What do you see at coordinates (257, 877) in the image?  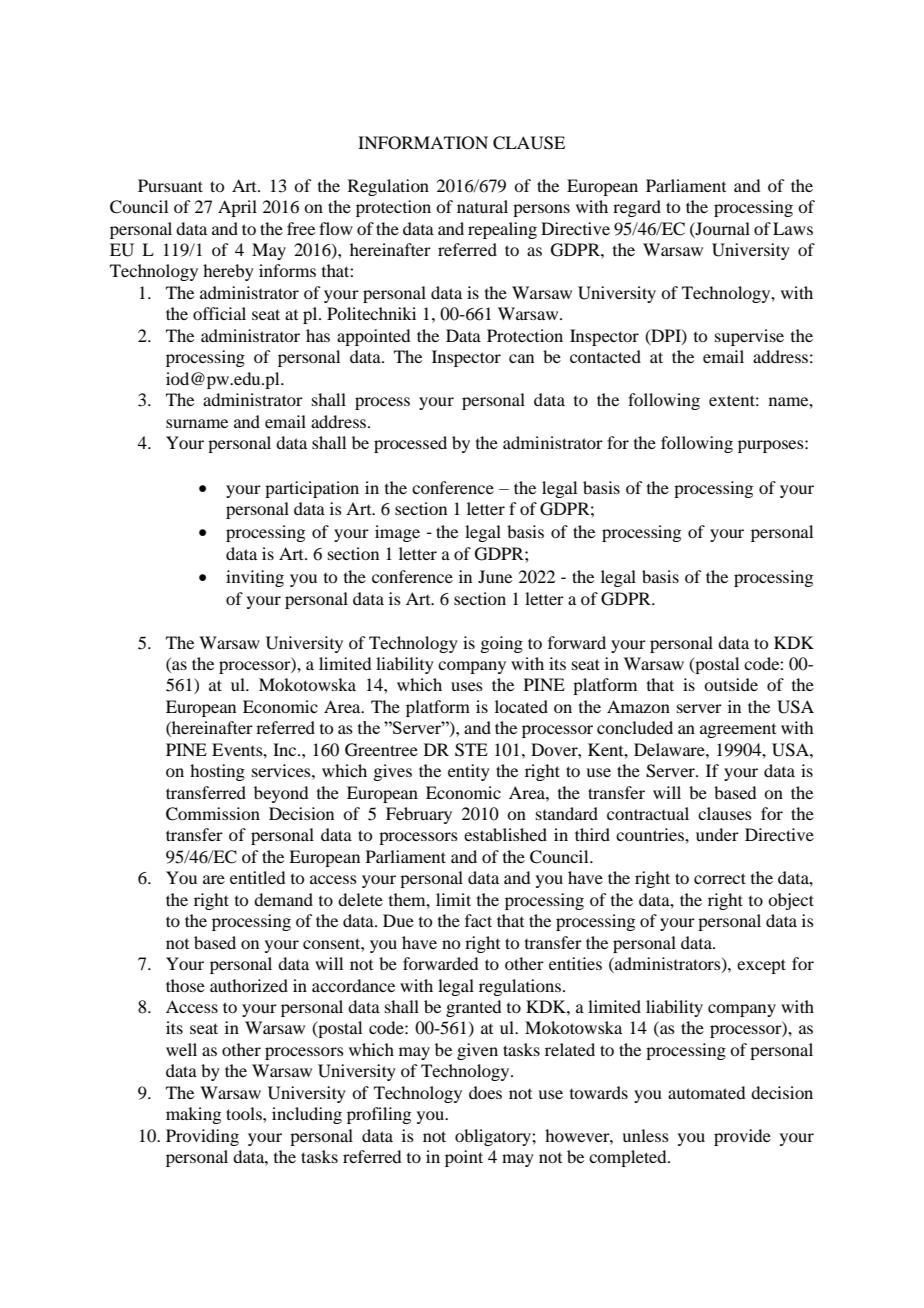 I see `entitled` at bounding box center [257, 877].
